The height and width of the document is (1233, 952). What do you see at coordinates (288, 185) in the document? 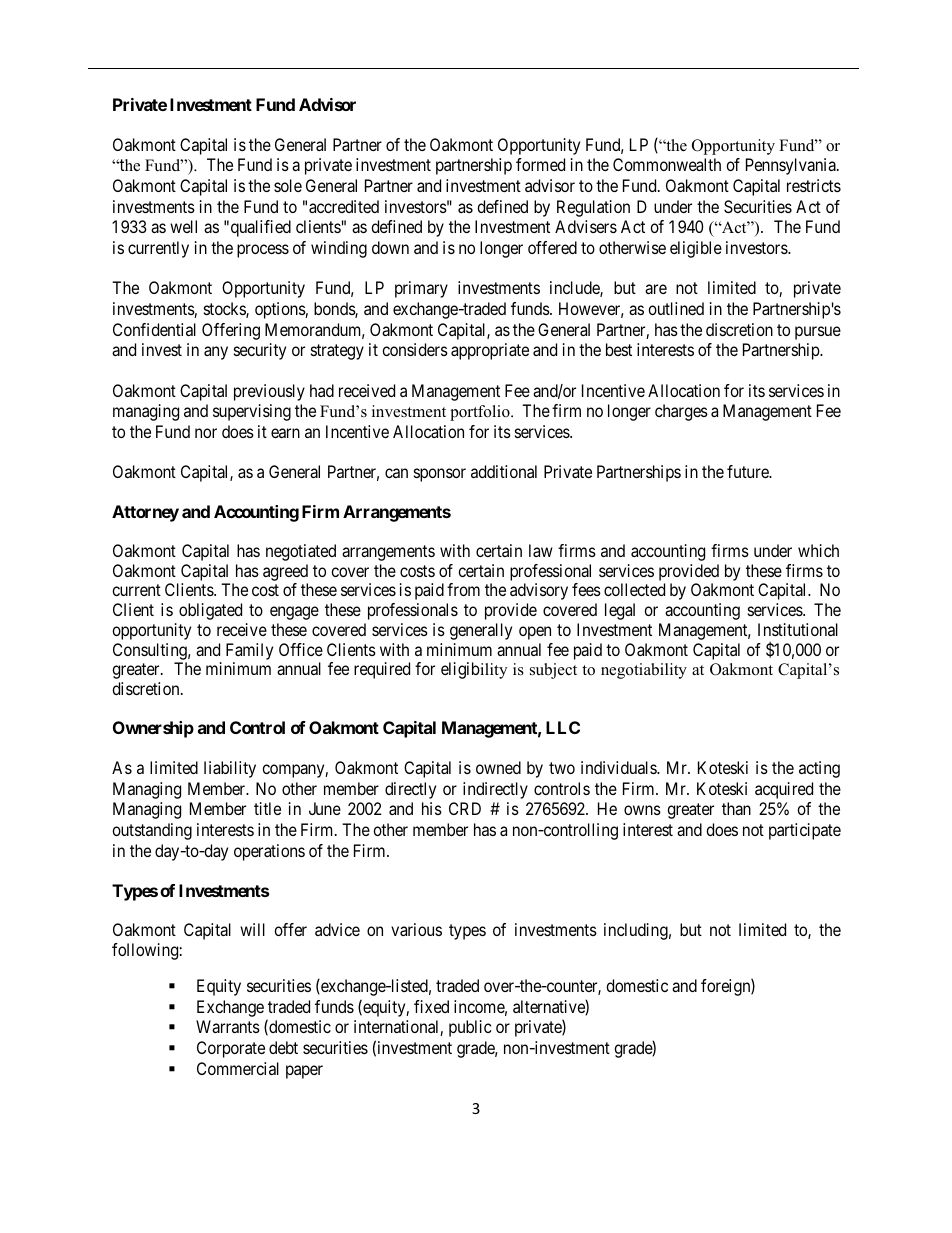
I see `sole` at bounding box center [288, 185].
